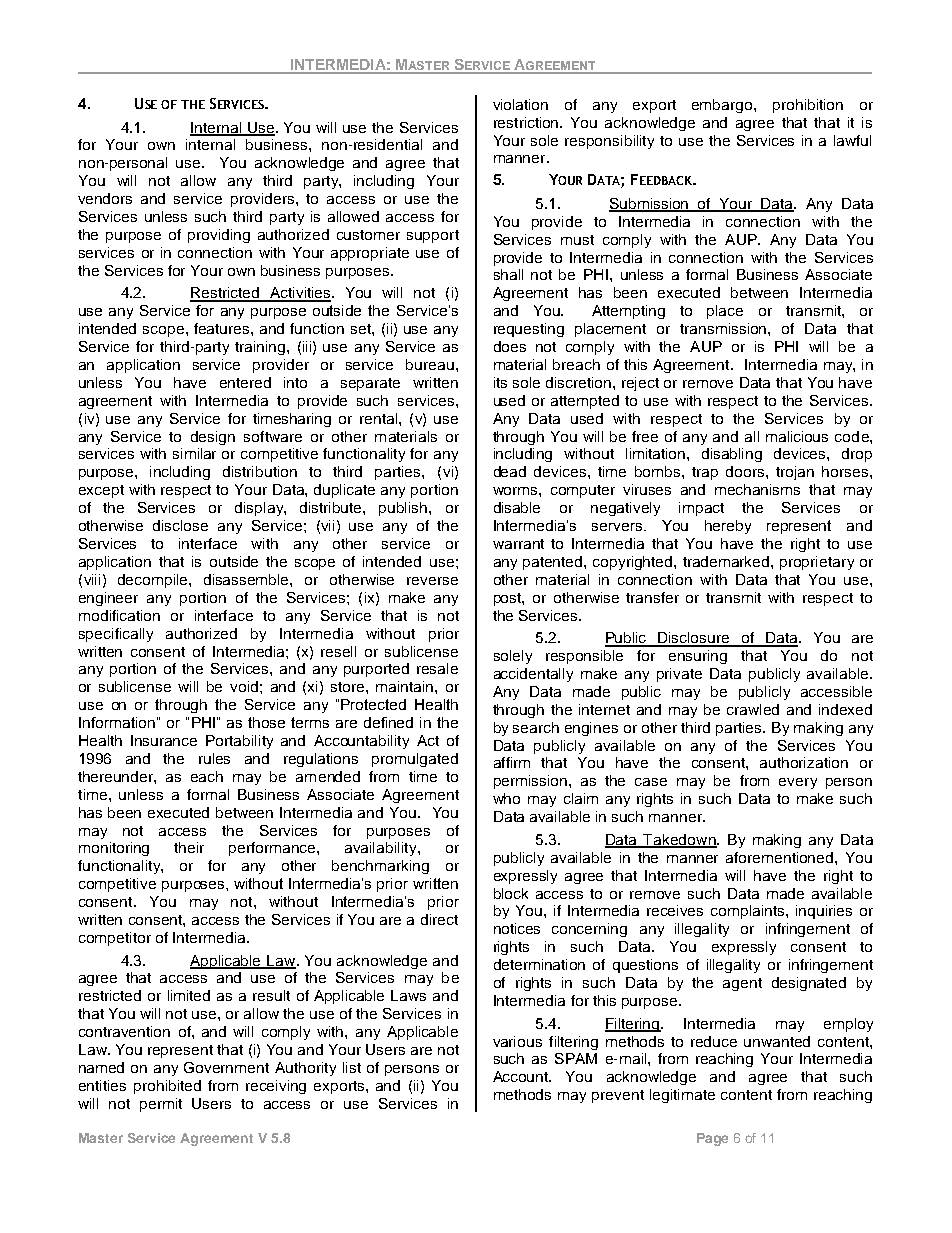 The image size is (952, 1233). Describe the element at coordinates (105, 198) in the page. I see `vendors` at that location.
